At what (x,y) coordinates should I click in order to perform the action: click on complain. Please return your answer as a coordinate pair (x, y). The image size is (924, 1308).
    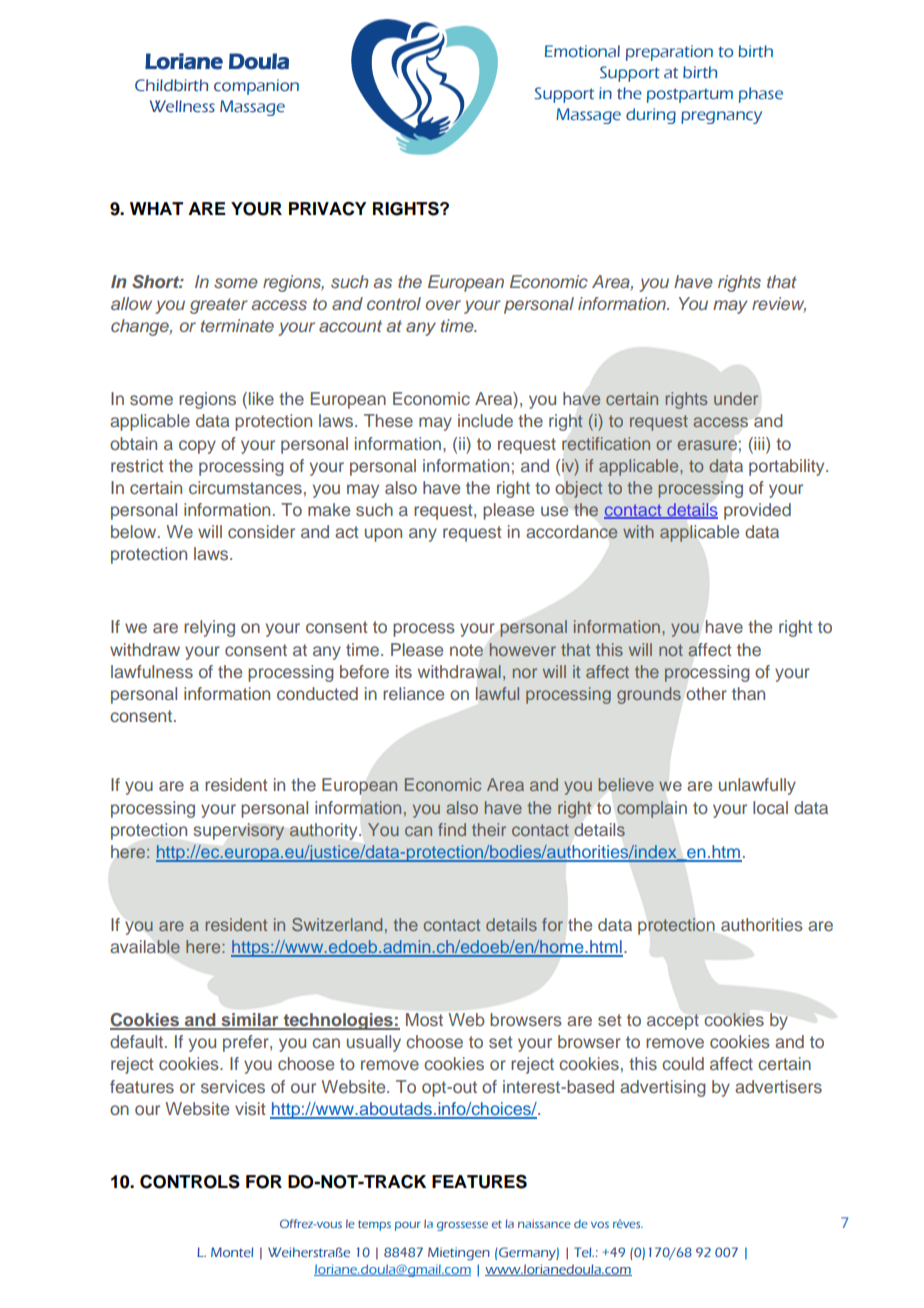
    Looking at the image, I should click on (652, 809).
